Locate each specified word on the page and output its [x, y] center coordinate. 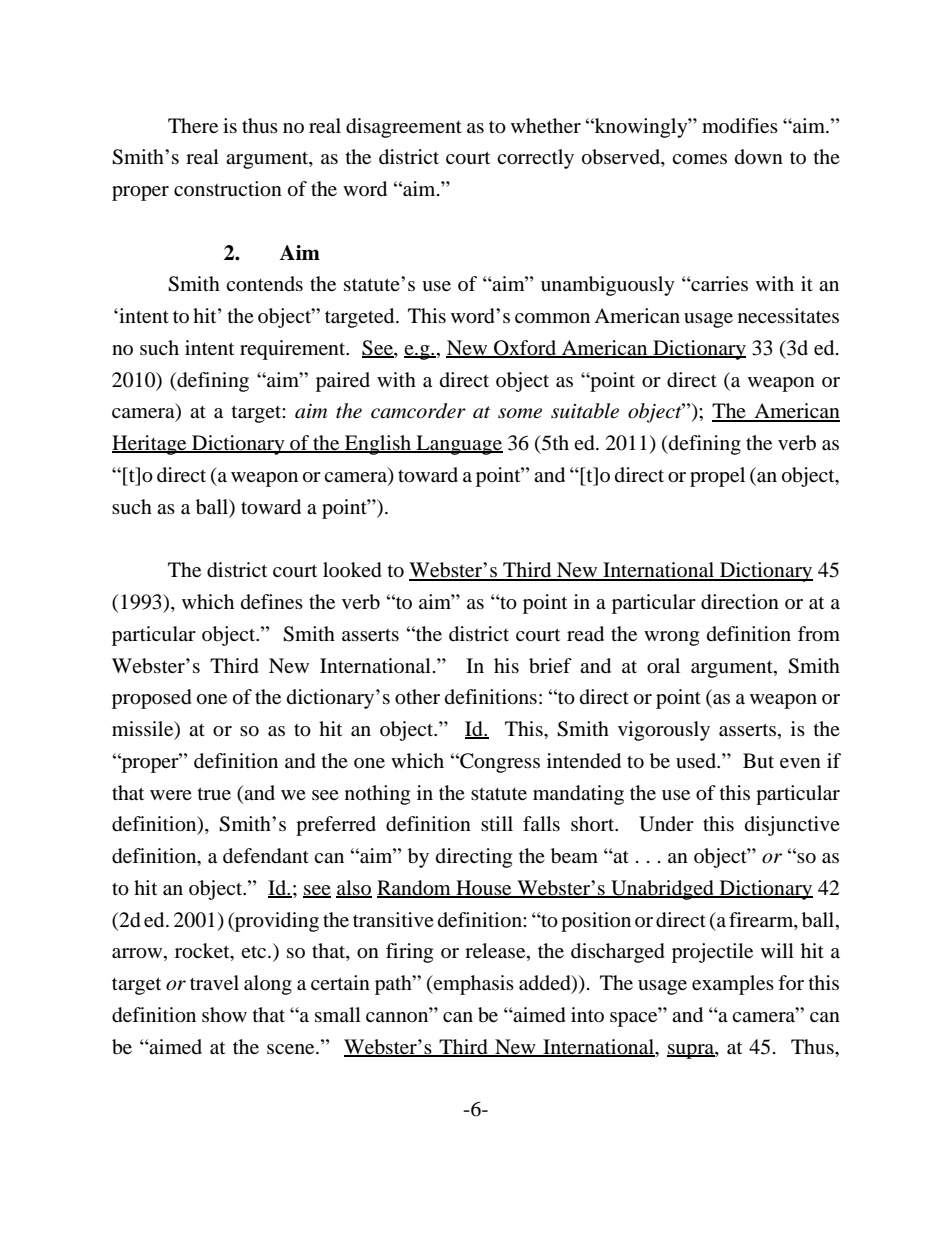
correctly [535, 159]
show [224, 1015]
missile [144, 730]
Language [458, 445]
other [417, 697]
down [759, 157]
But [758, 760]
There [193, 125]
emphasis [473, 985]
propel [717, 477]
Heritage [150, 445]
